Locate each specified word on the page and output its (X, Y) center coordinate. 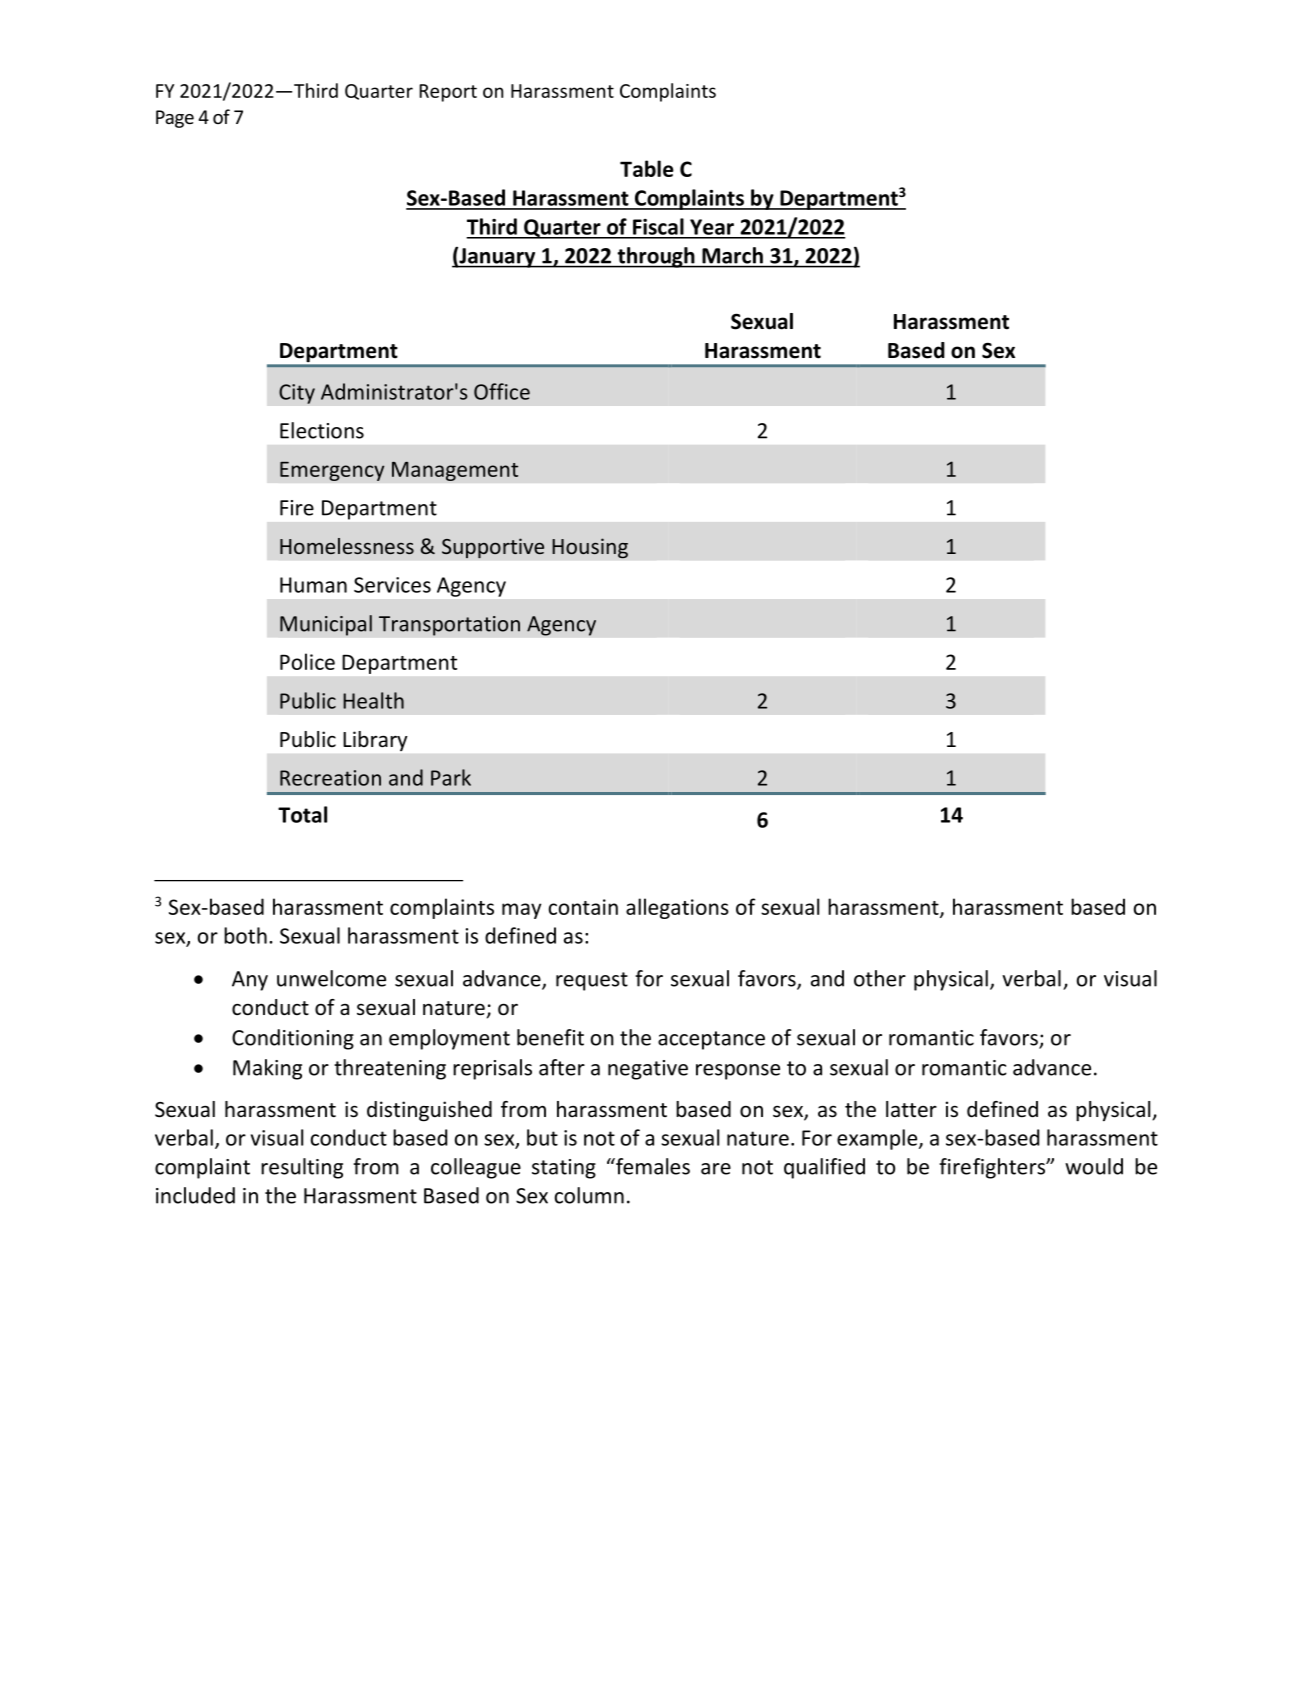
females (652, 1166)
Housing (590, 548)
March (732, 255)
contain (583, 907)
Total (302, 814)
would (1094, 1166)
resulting (302, 1168)
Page (175, 119)
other (880, 978)
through (656, 257)
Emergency (332, 471)
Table (647, 168)
